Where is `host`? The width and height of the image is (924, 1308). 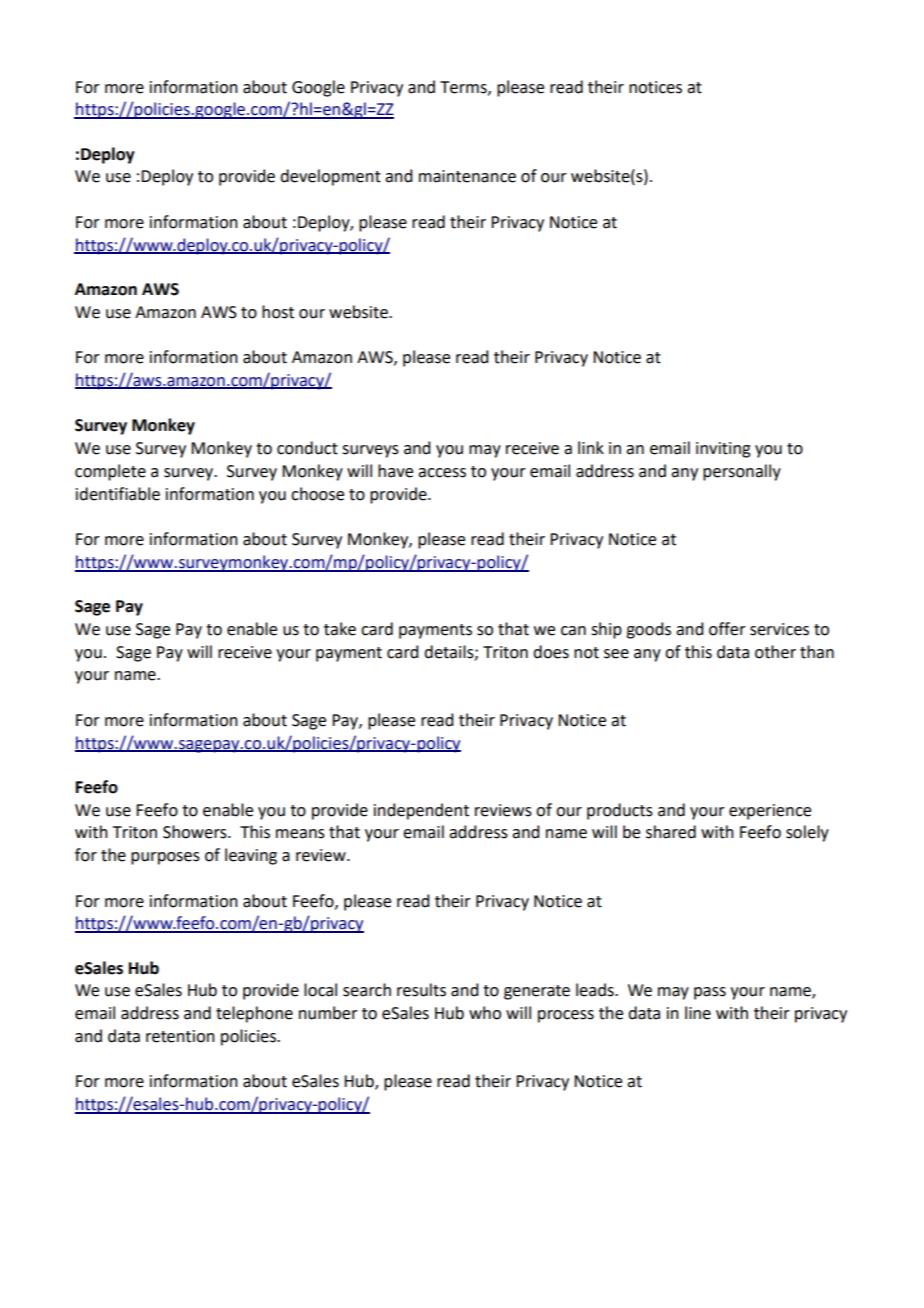 host is located at coordinates (278, 312).
